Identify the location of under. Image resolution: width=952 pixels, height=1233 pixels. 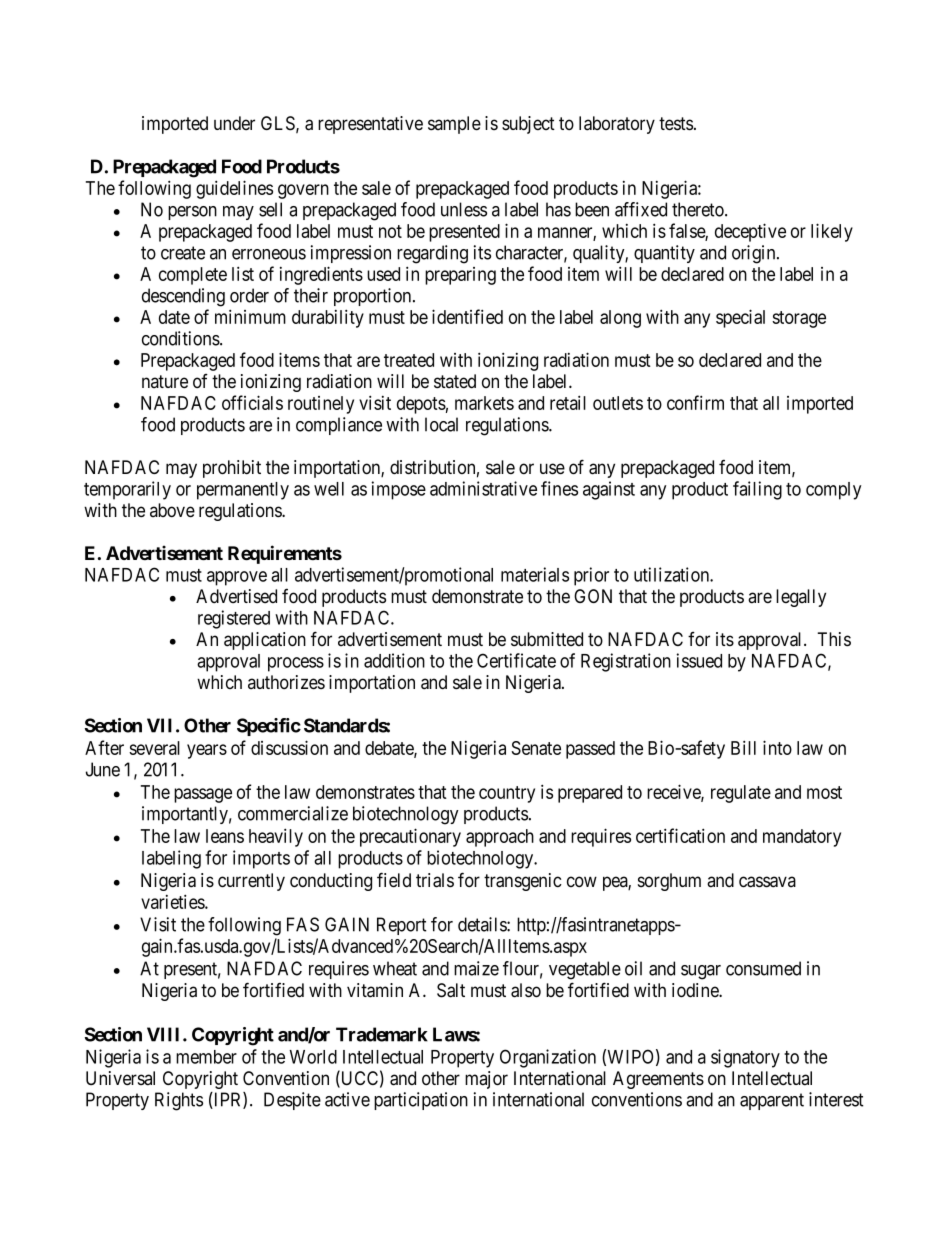
(234, 123).
